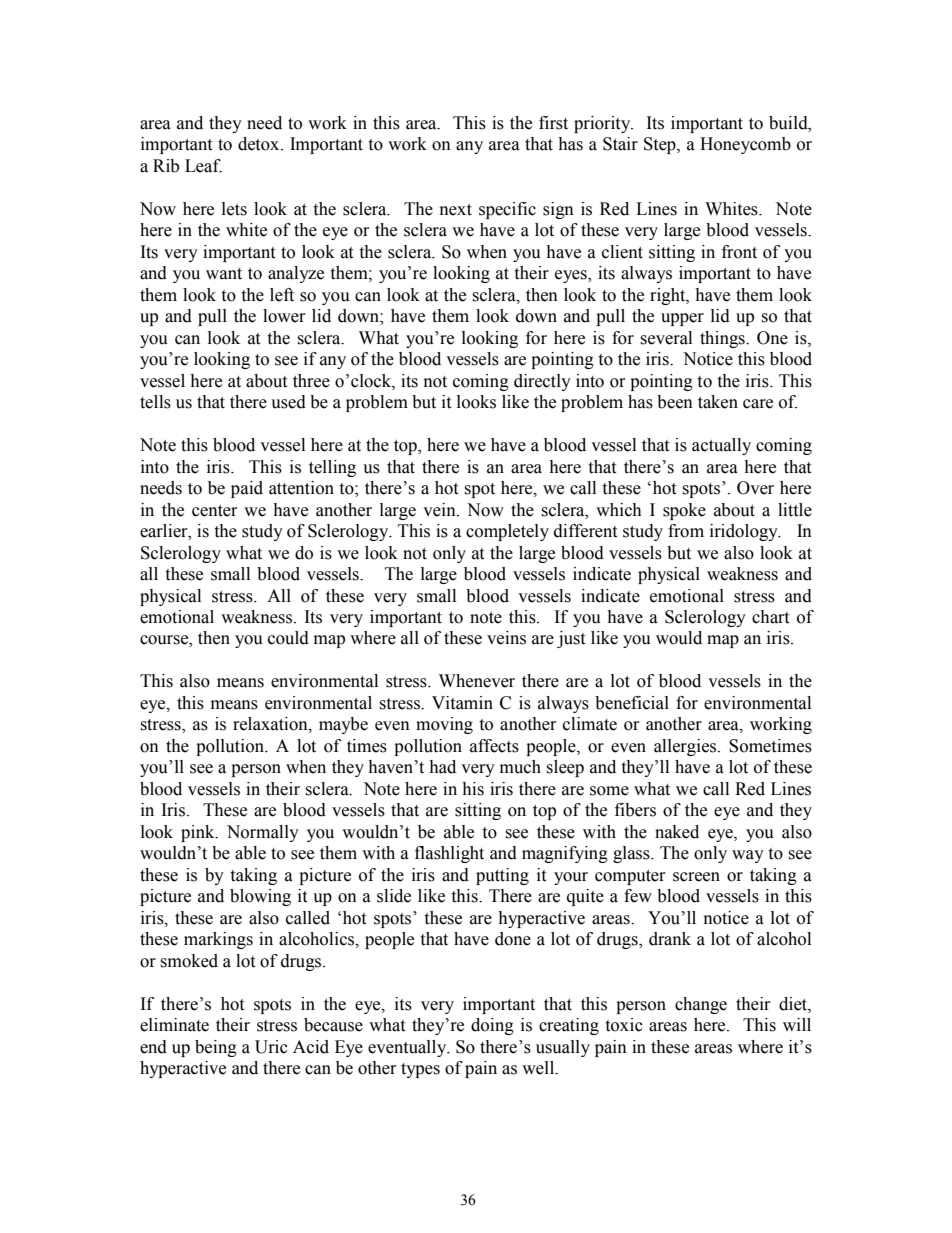 The image size is (952, 1233). What do you see at coordinates (456, 210) in the document?
I see `next` at bounding box center [456, 210].
